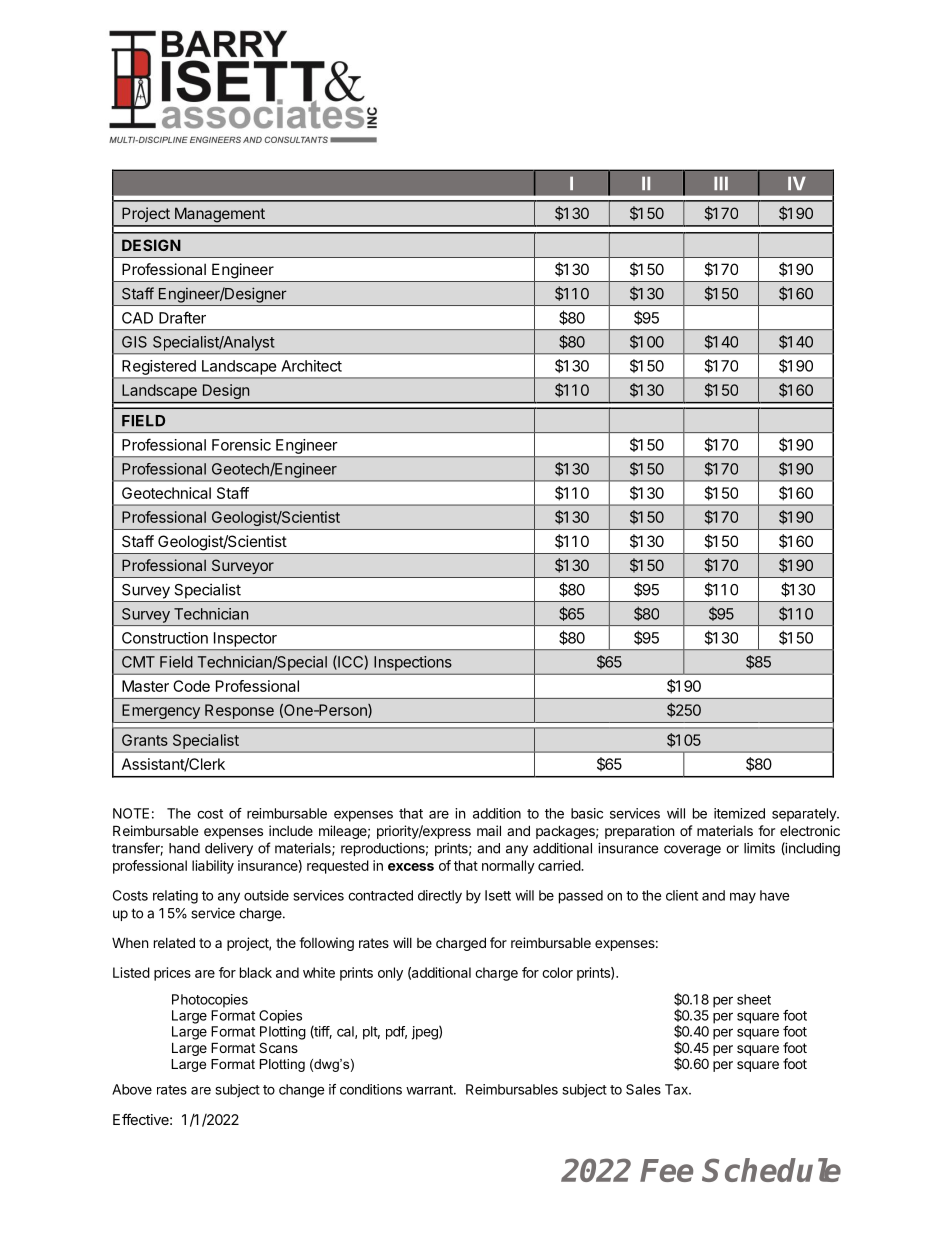  Describe the element at coordinates (430, 1090) in the page. I see `warrant` at that location.
